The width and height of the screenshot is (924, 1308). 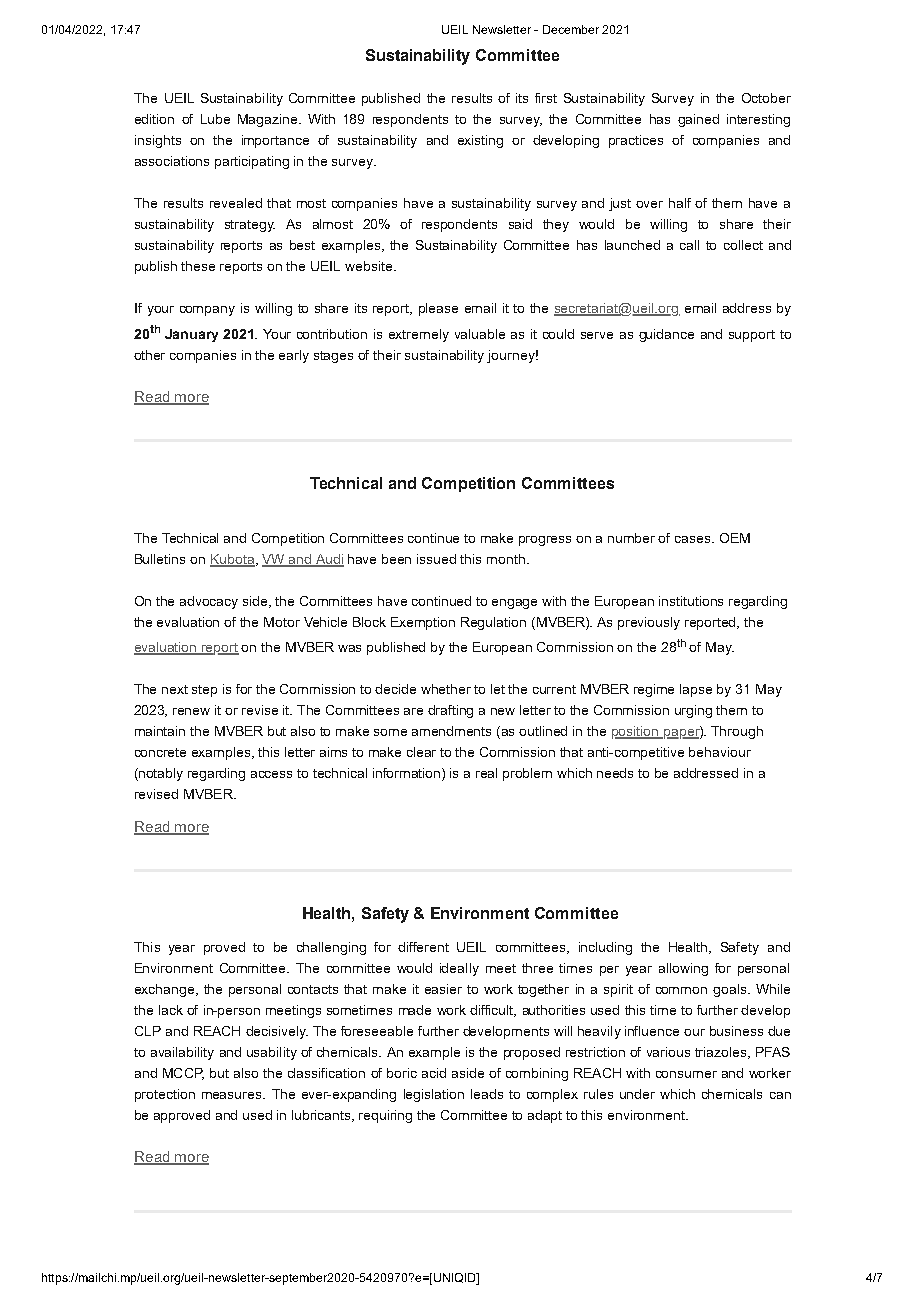 I want to click on valuable, so click(x=480, y=334).
